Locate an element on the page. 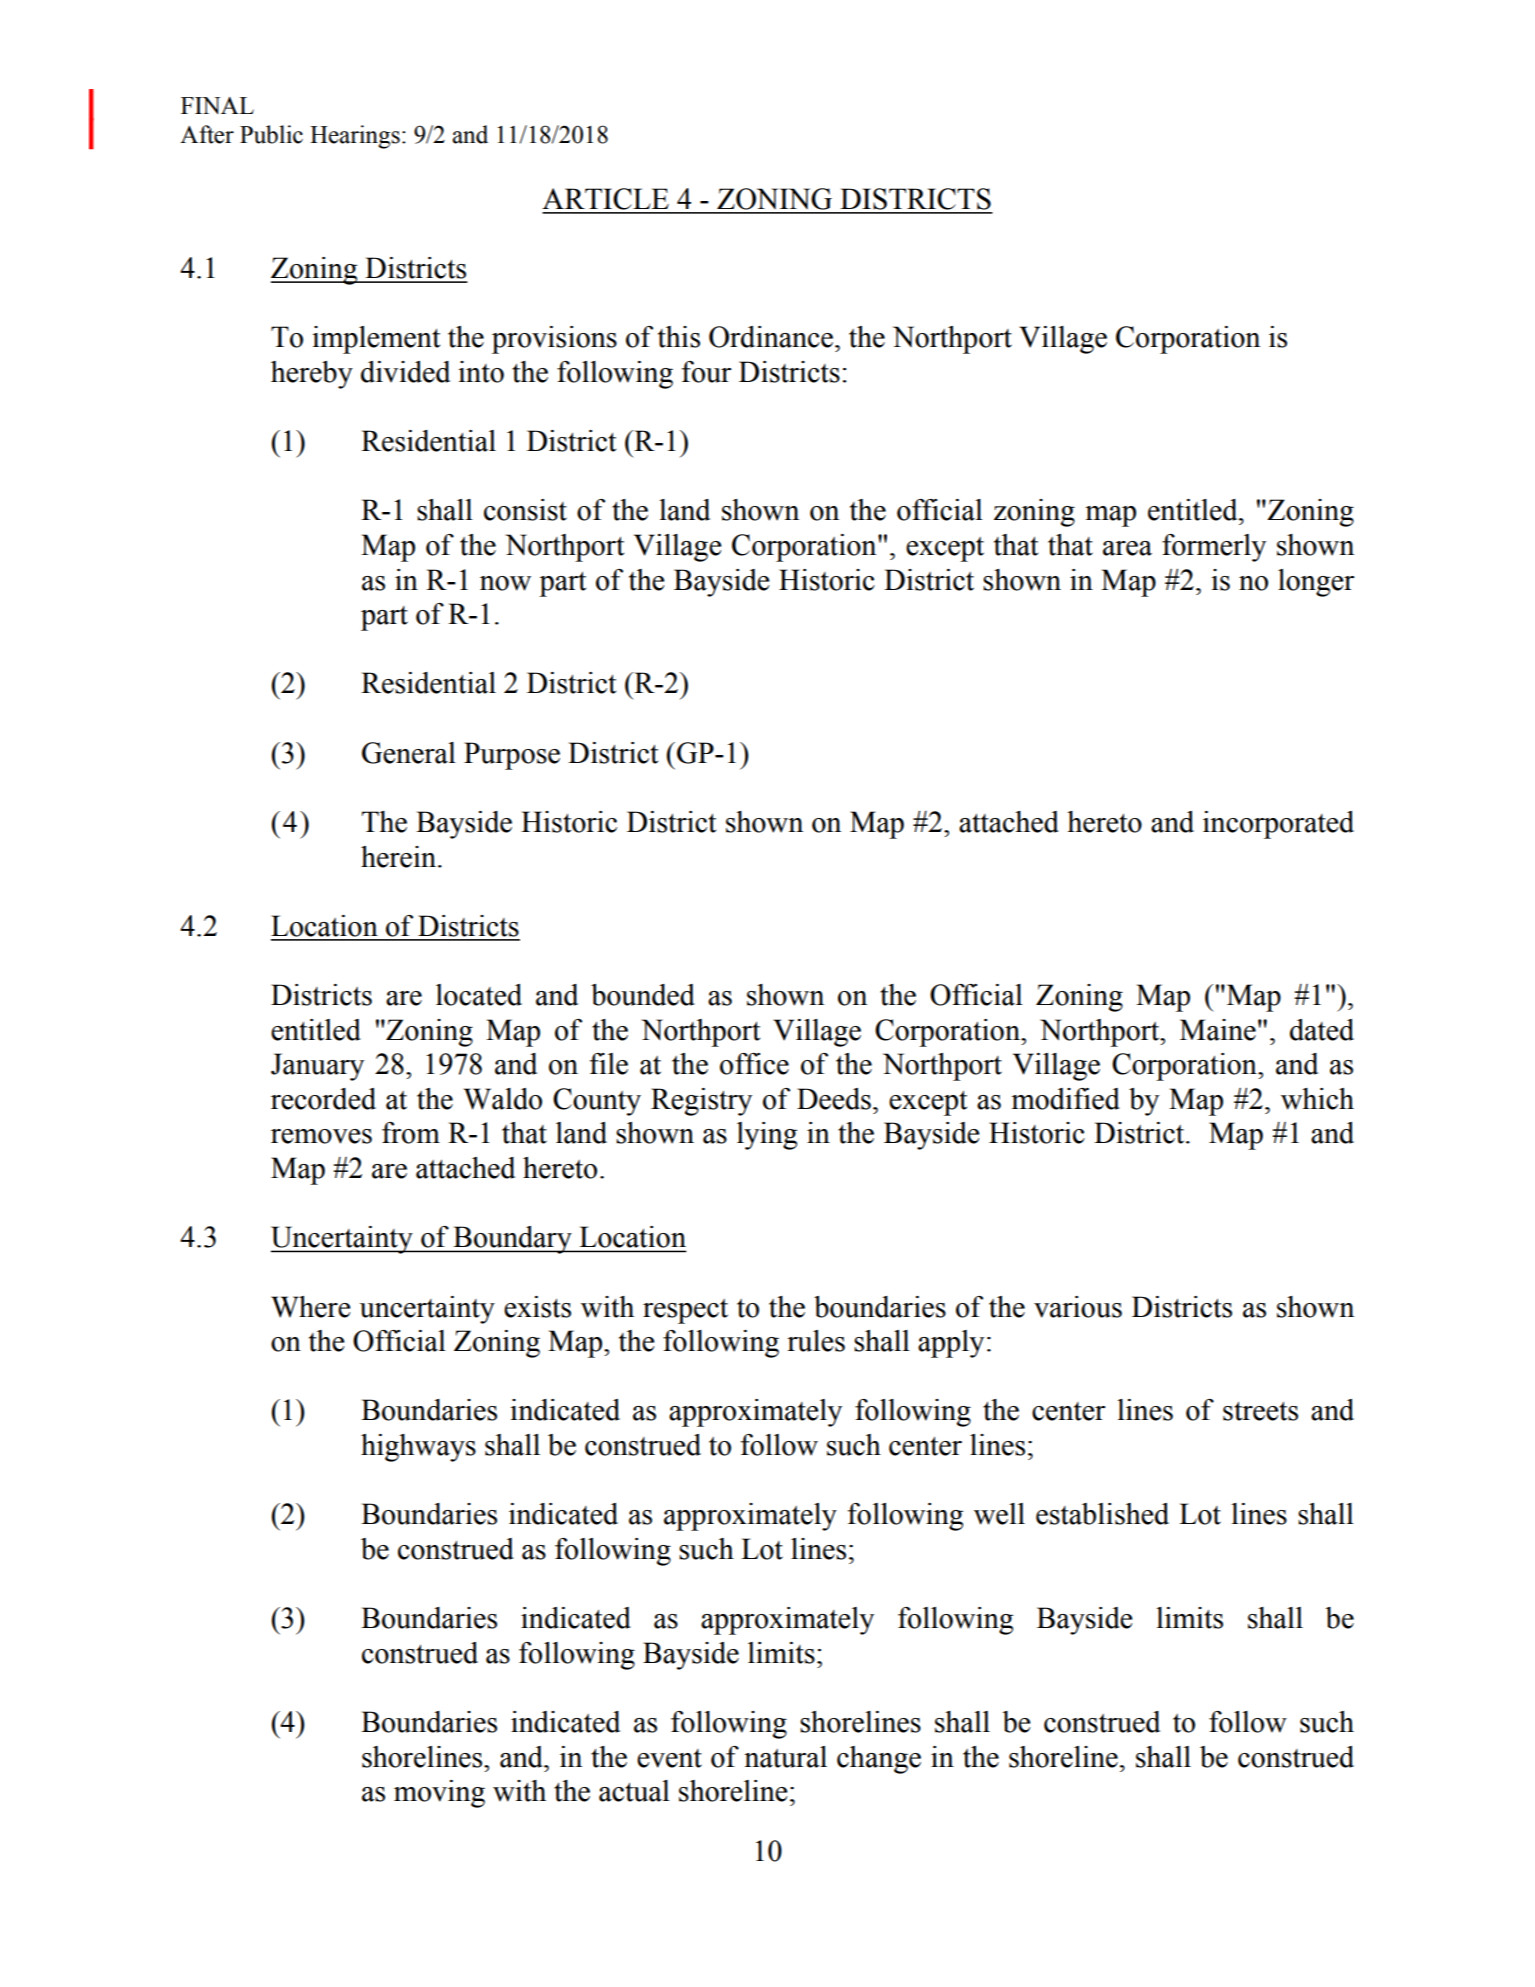 The height and width of the image is (1987, 1535). bounded is located at coordinates (643, 995).
